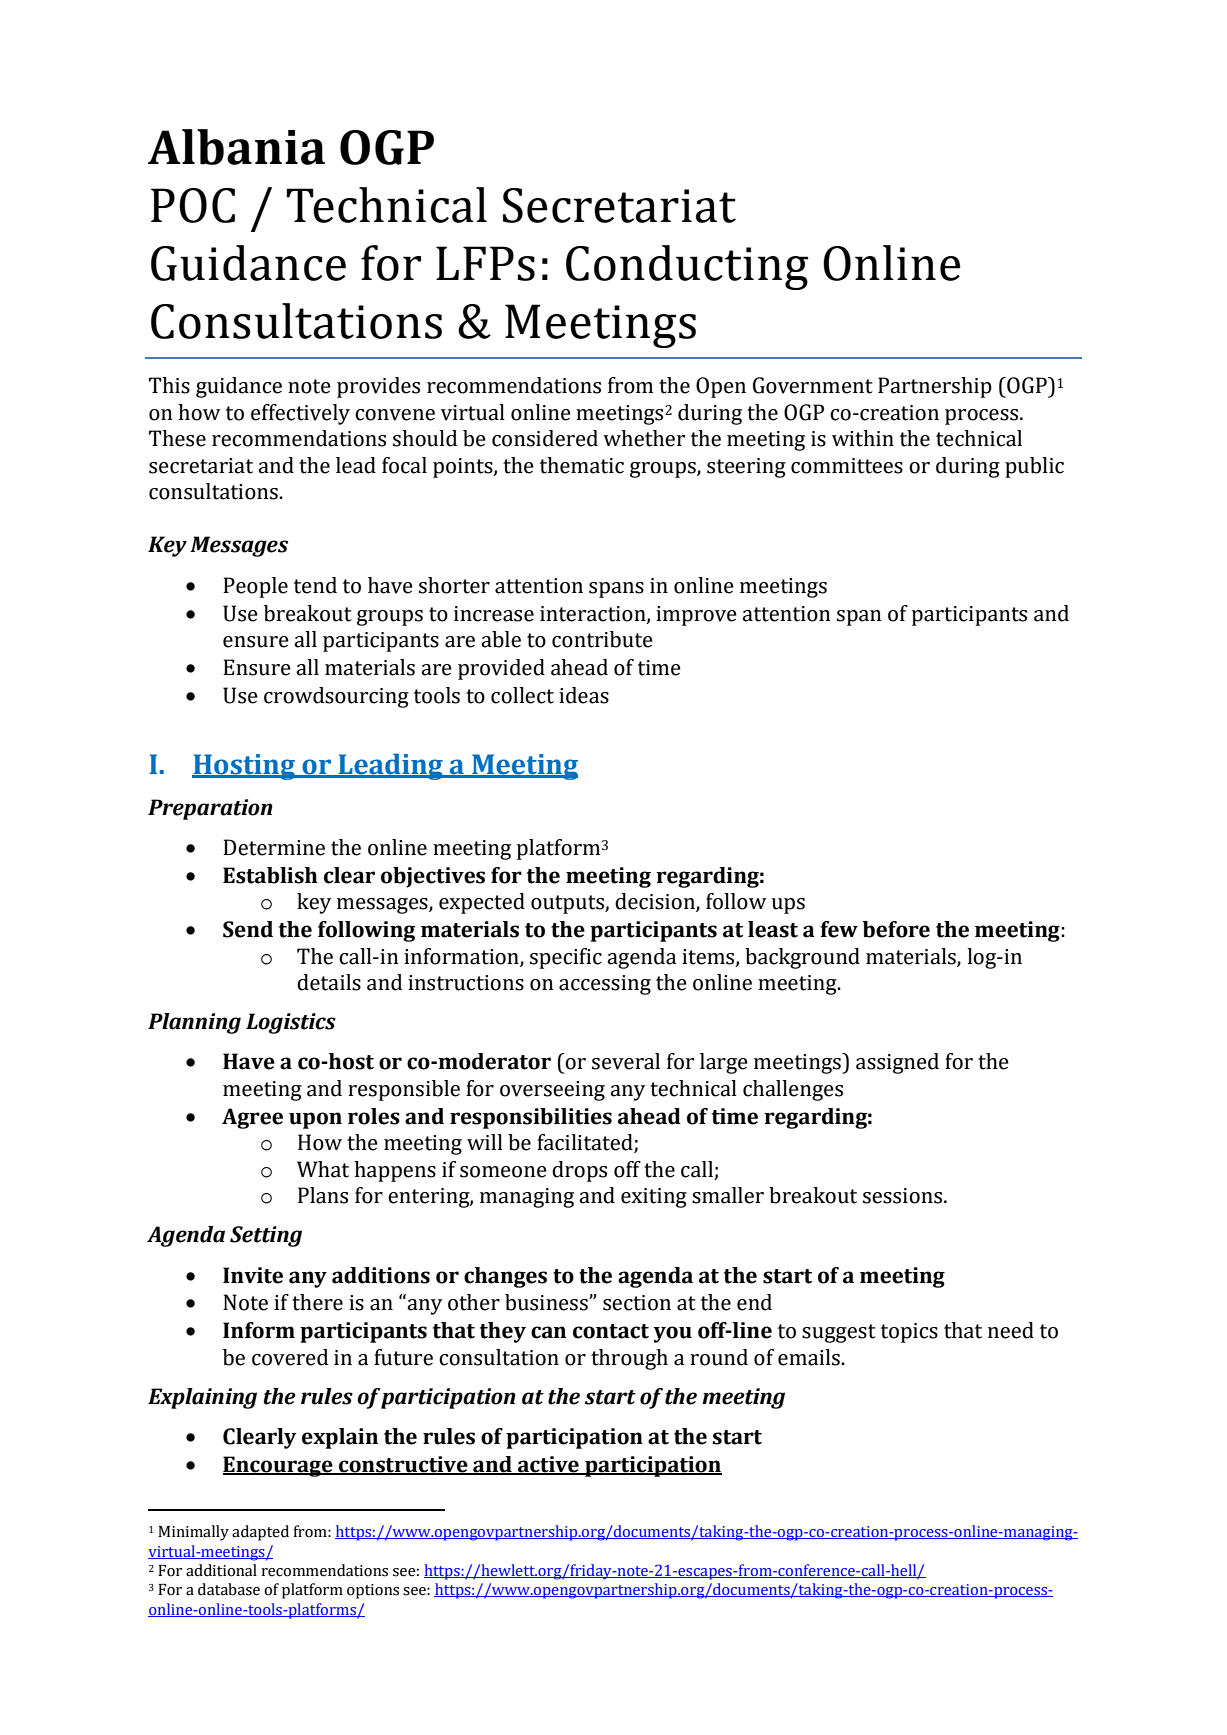  I want to click on before, so click(896, 929).
